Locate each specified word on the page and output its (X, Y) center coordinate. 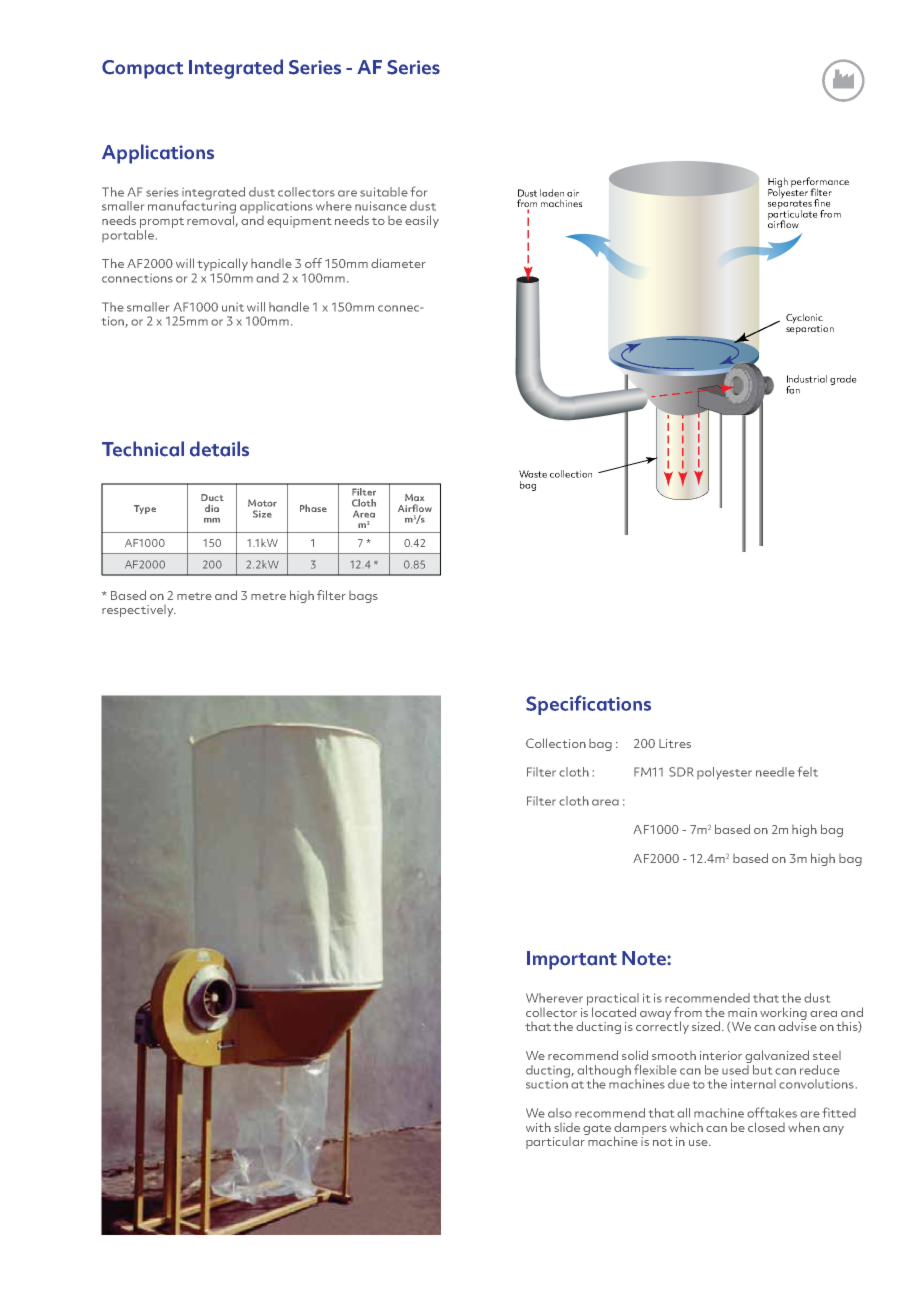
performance (820, 183)
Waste (533, 474)
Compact (142, 69)
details (219, 449)
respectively (139, 611)
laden (552, 193)
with (538, 1127)
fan (793, 390)
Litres (675, 743)
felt (808, 771)
